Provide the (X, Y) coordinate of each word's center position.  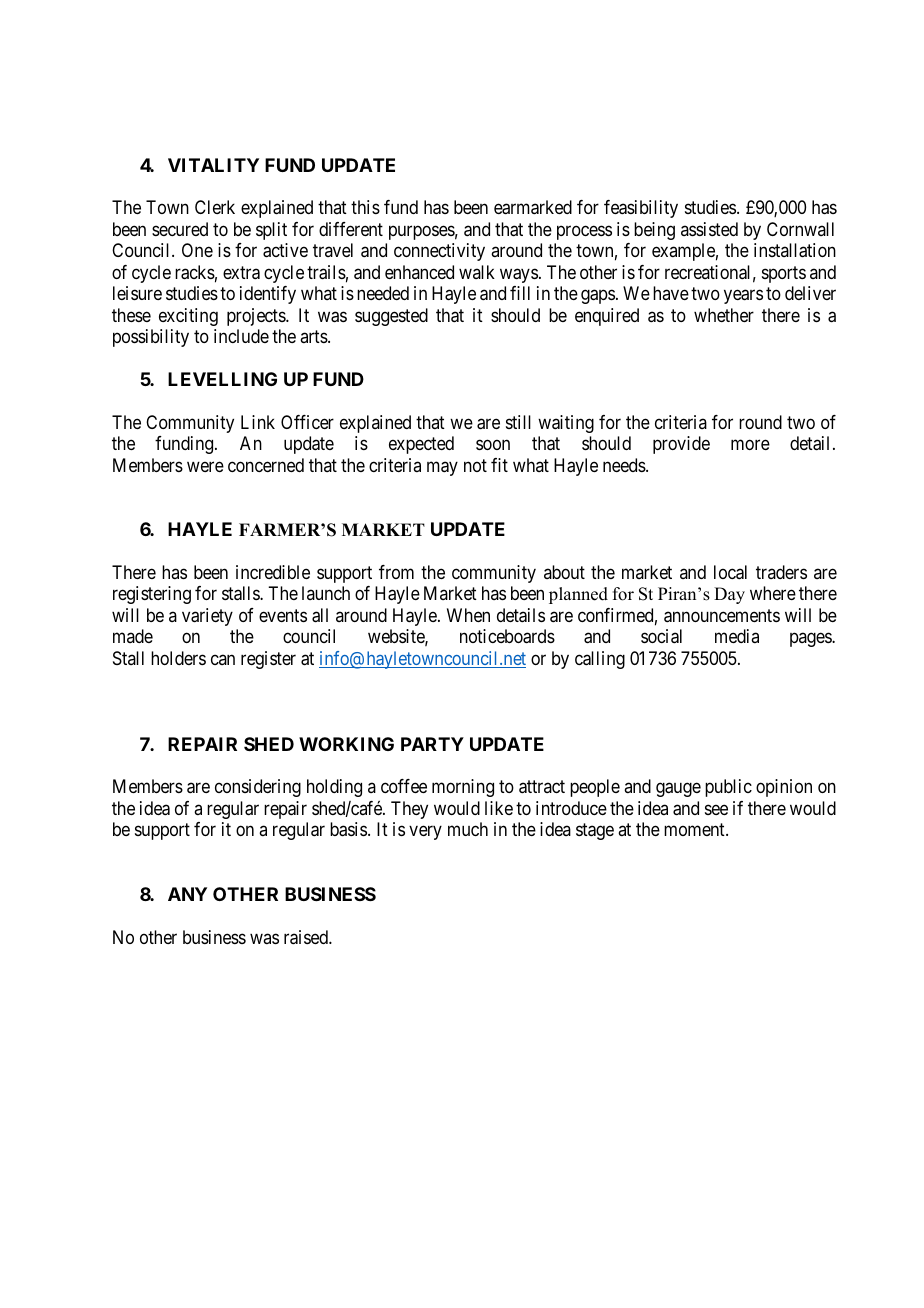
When (468, 615)
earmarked (533, 207)
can (223, 659)
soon (493, 445)
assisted (709, 229)
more (750, 445)
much (468, 829)
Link (258, 422)
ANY (187, 894)
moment (695, 830)
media (737, 636)
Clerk (215, 207)
